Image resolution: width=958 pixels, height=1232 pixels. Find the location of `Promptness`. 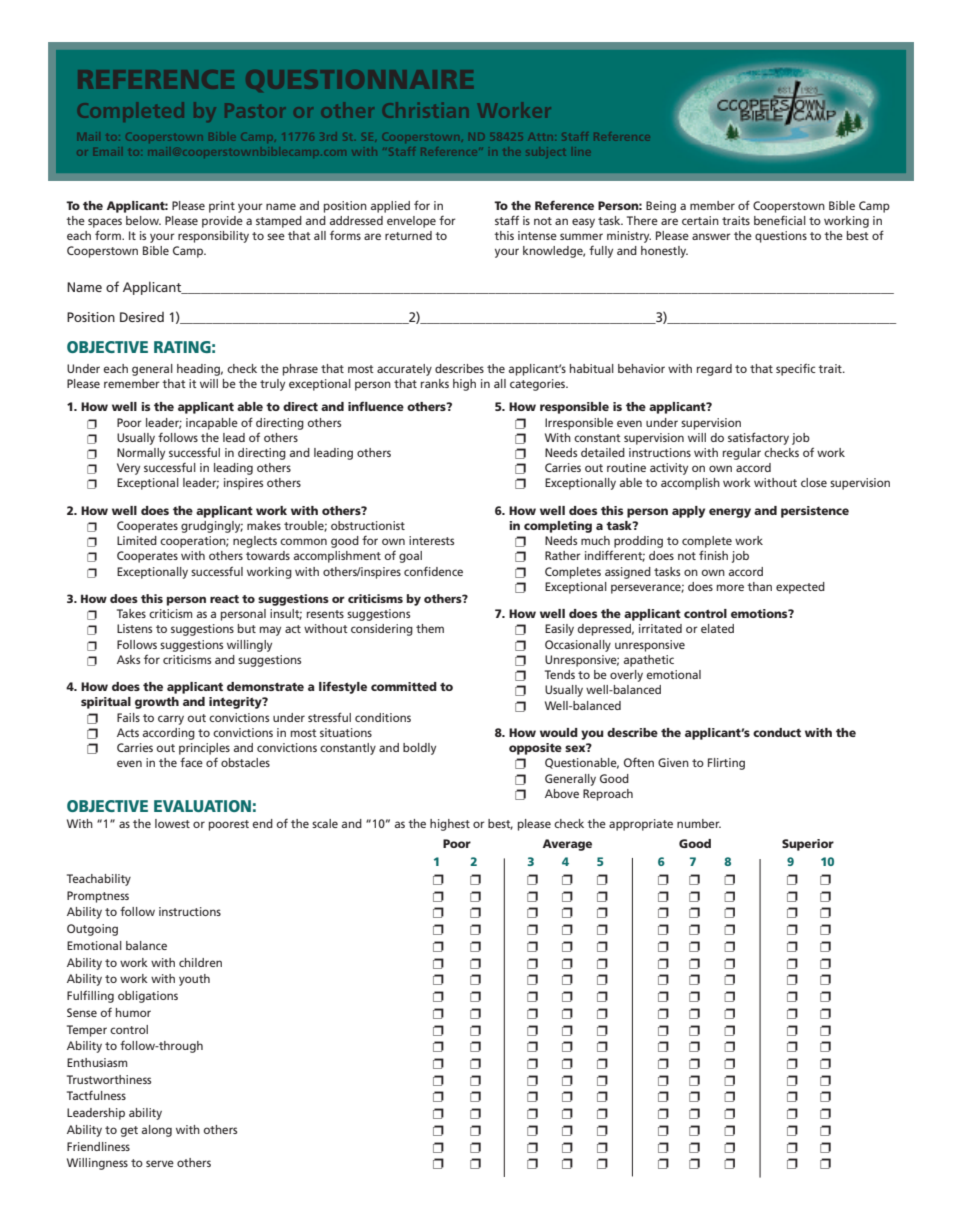

Promptness is located at coordinates (98, 897).
